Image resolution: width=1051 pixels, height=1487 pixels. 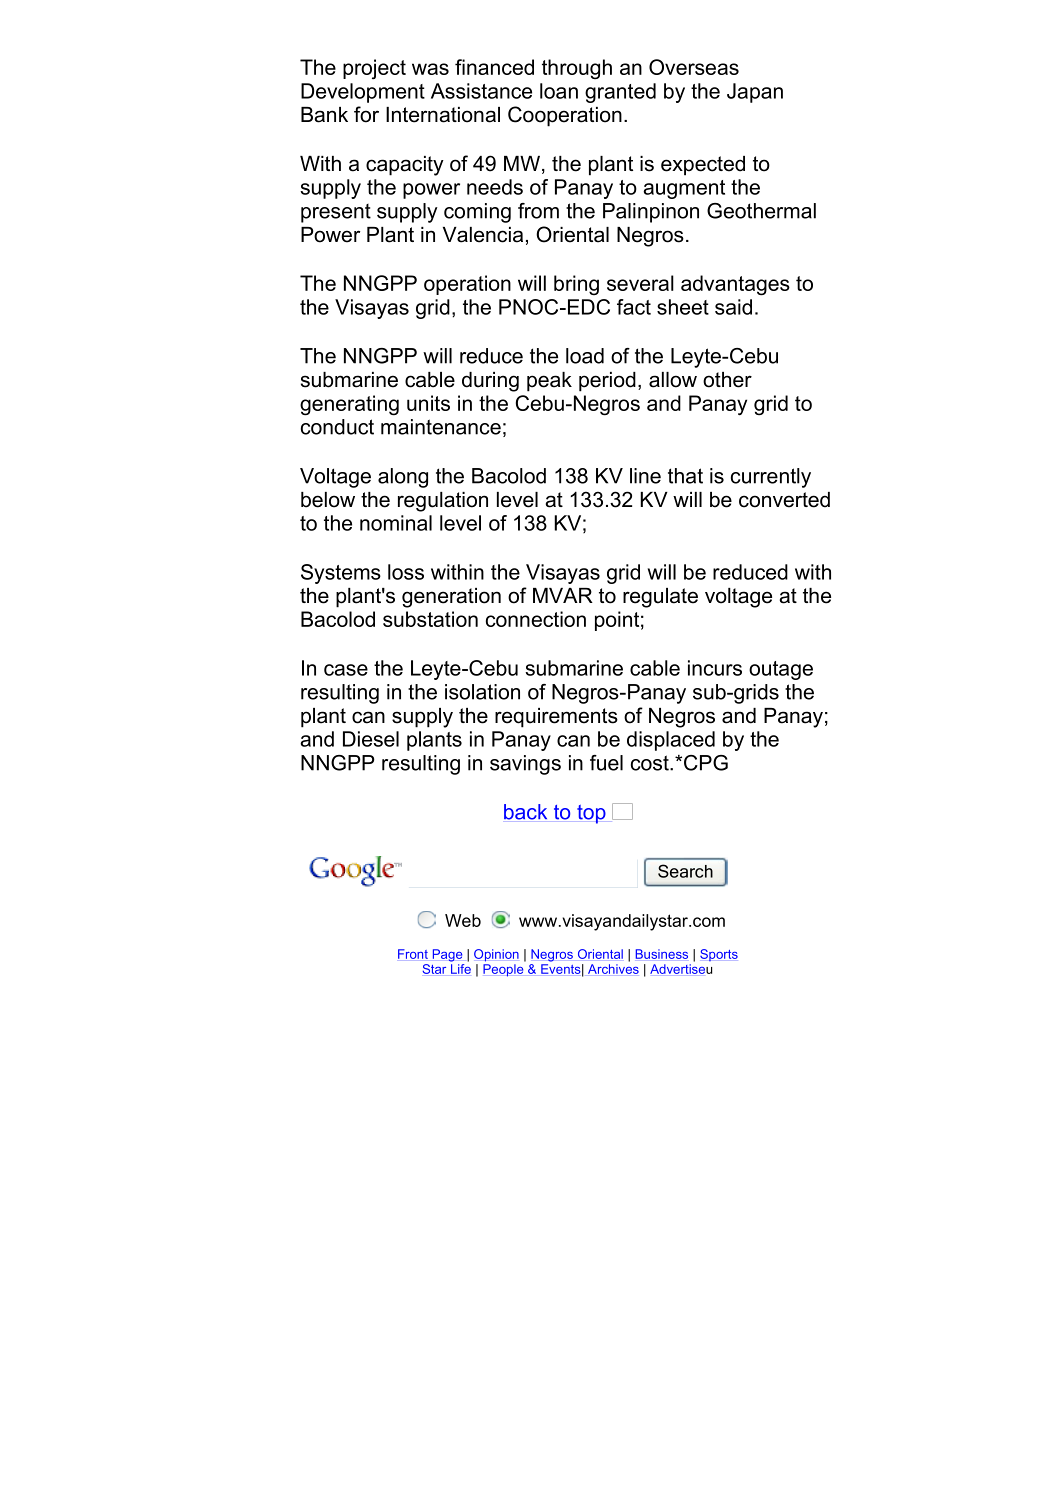 What do you see at coordinates (755, 93) in the screenshot?
I see `Japan` at bounding box center [755, 93].
